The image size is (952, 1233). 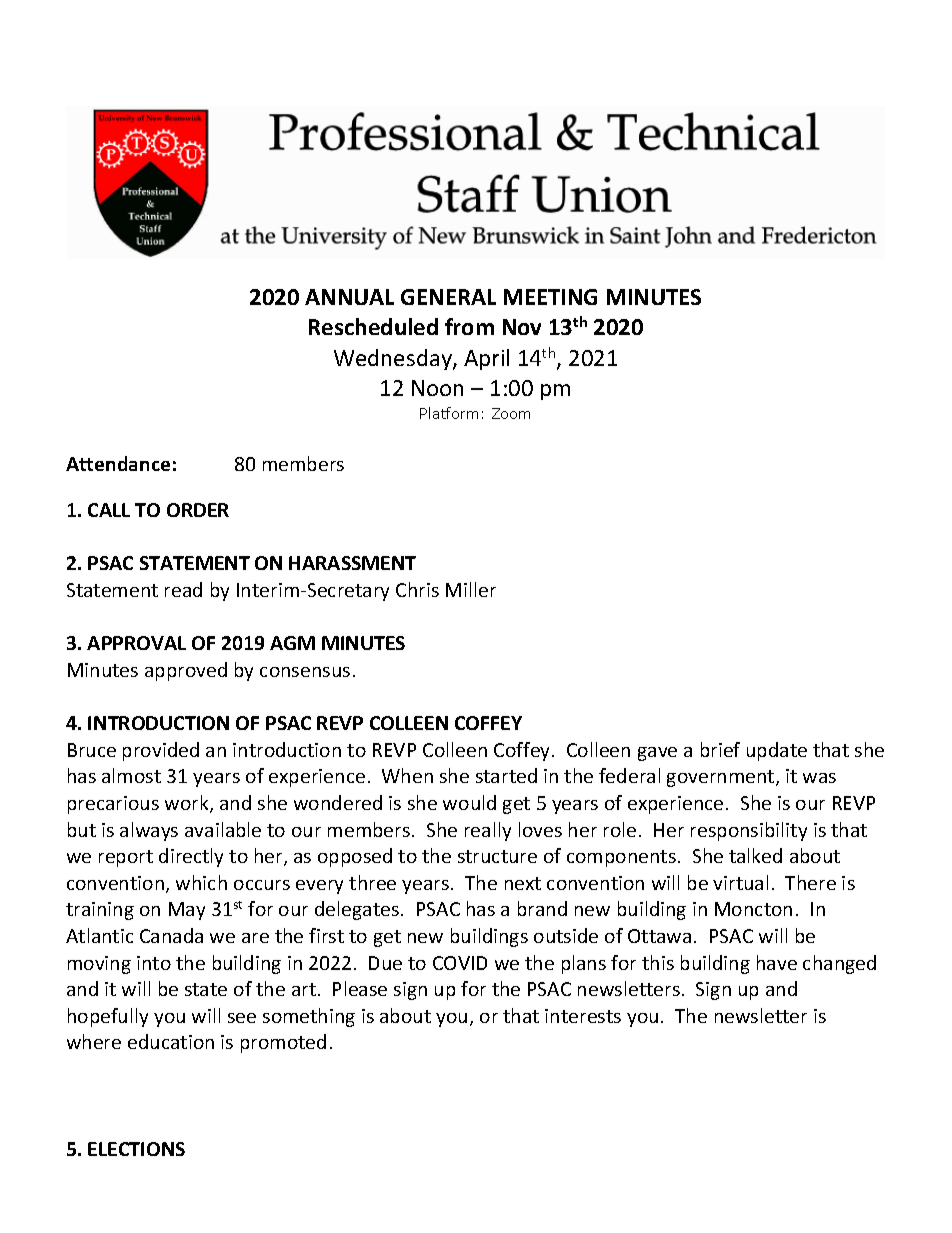 I want to click on MEETING, so click(x=550, y=297).
